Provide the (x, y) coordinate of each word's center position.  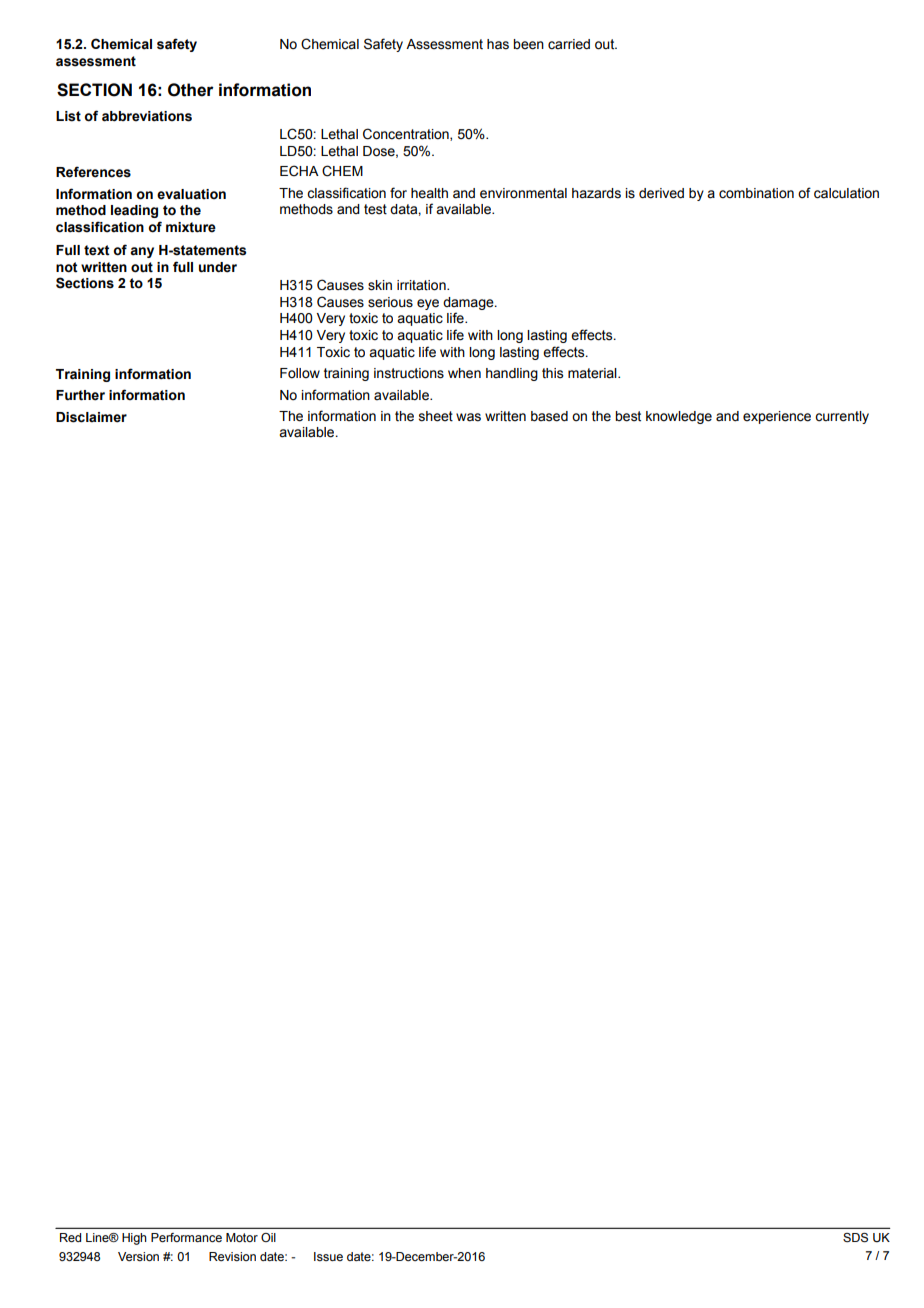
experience (777, 417)
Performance (186, 1237)
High (134, 1239)
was (468, 417)
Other (191, 90)
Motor (242, 1237)
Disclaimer (91, 417)
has (498, 44)
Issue (328, 1256)
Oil (268, 1237)
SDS (855, 1238)
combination (756, 193)
